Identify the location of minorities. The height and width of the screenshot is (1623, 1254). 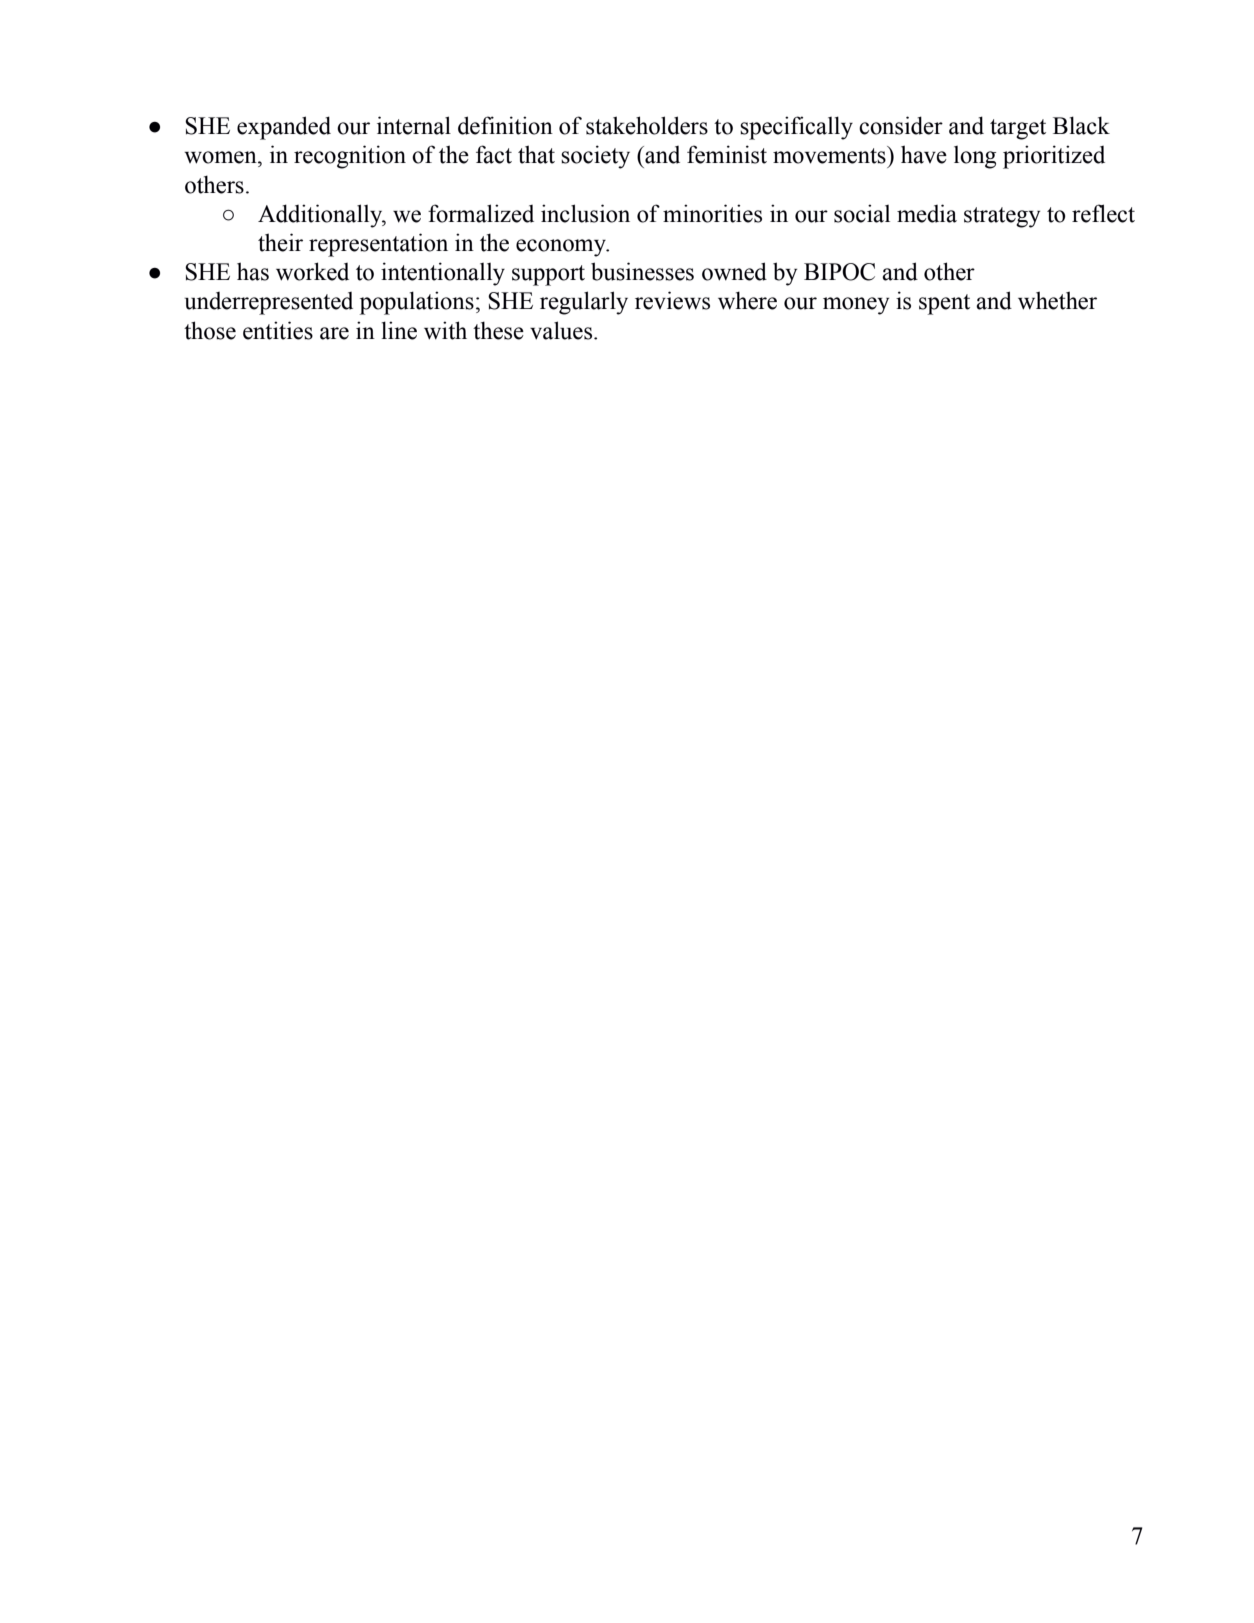
(712, 213).
